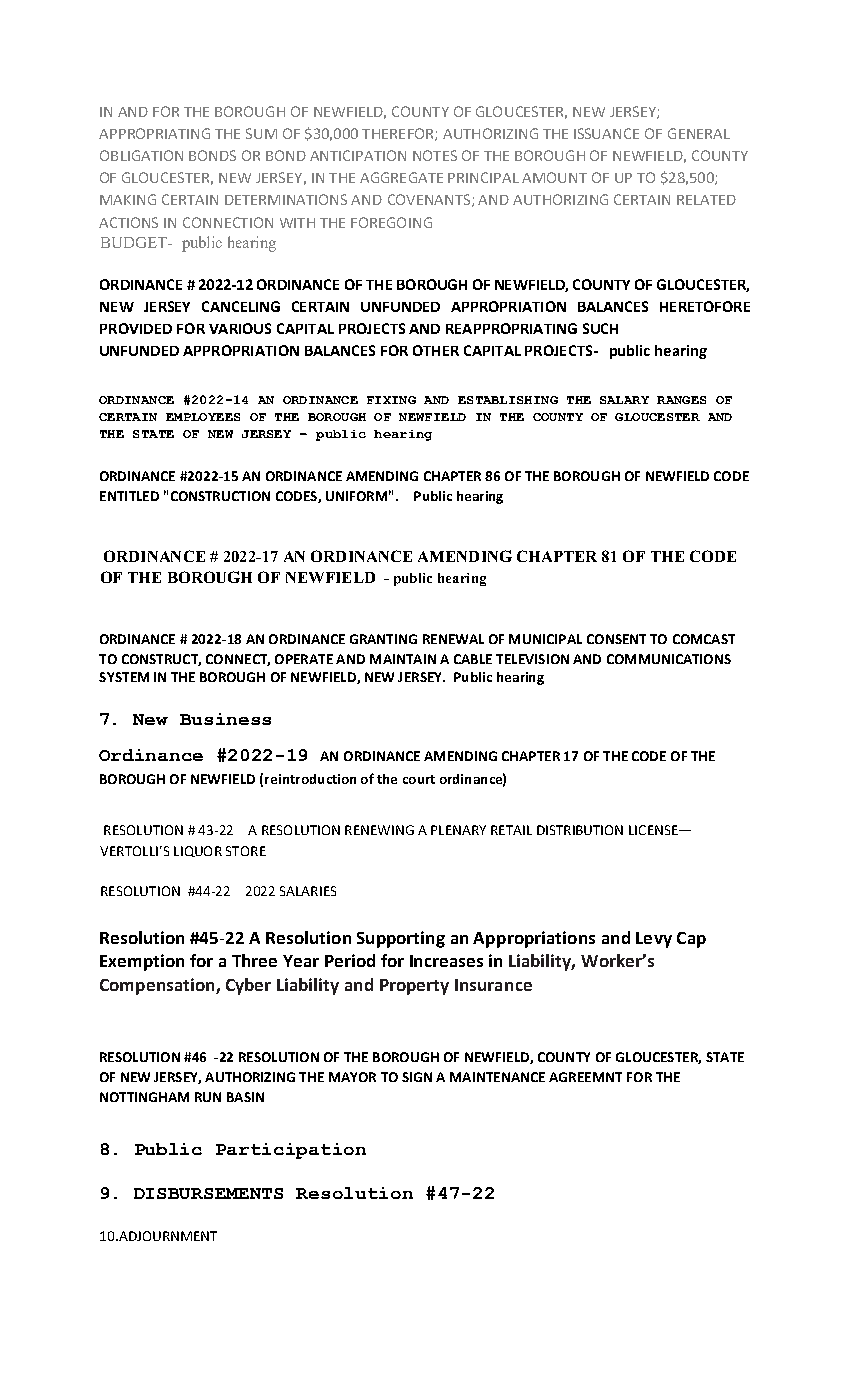 The width and height of the screenshot is (850, 1400). I want to click on MAINTAIN, so click(403, 659).
